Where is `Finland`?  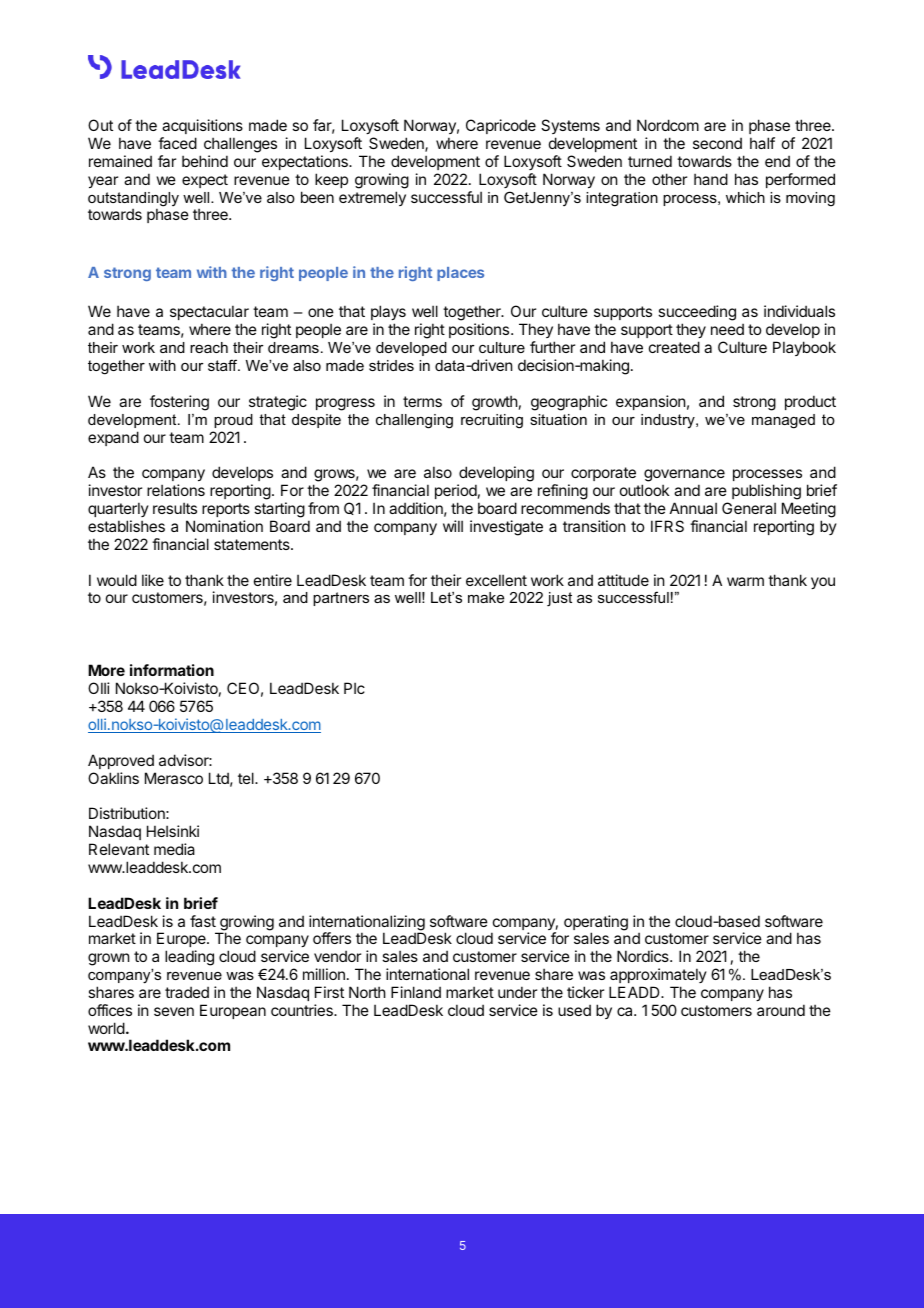
Finland is located at coordinates (416, 992).
